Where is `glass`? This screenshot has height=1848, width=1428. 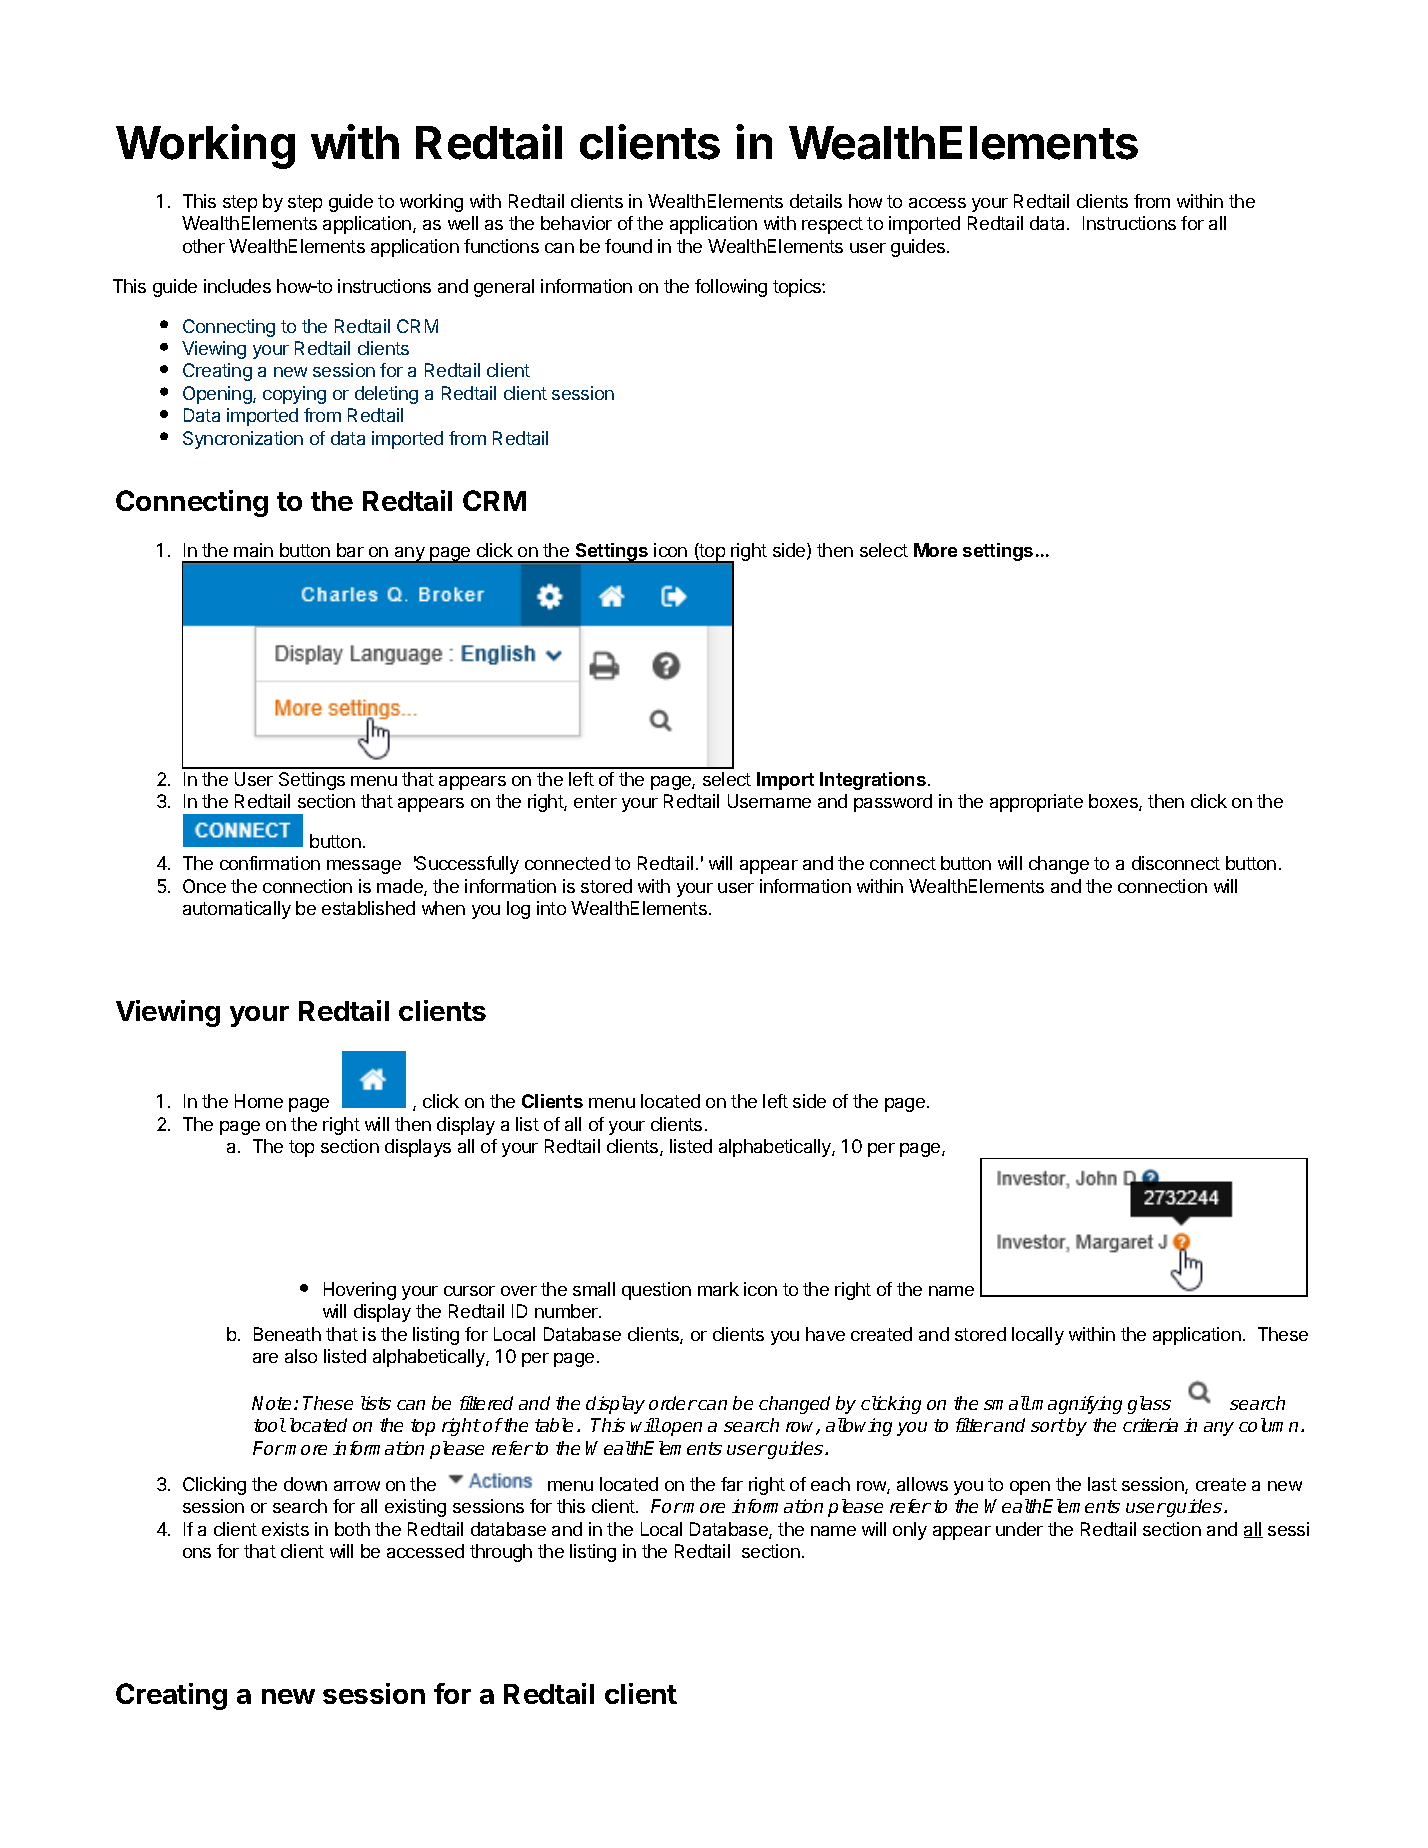
glass is located at coordinates (1149, 1405).
